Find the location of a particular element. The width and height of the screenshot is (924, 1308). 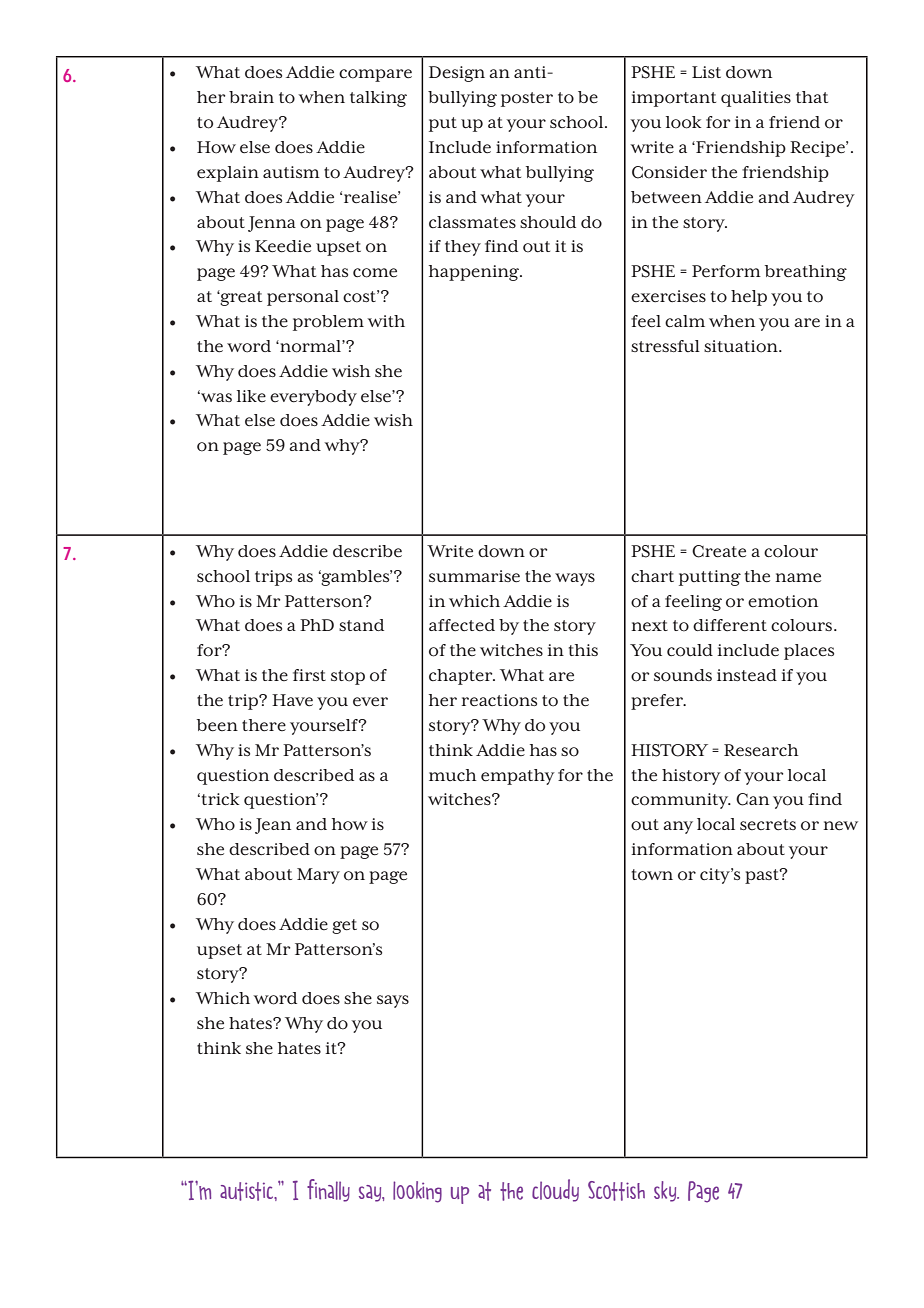

first is located at coordinates (309, 675).
